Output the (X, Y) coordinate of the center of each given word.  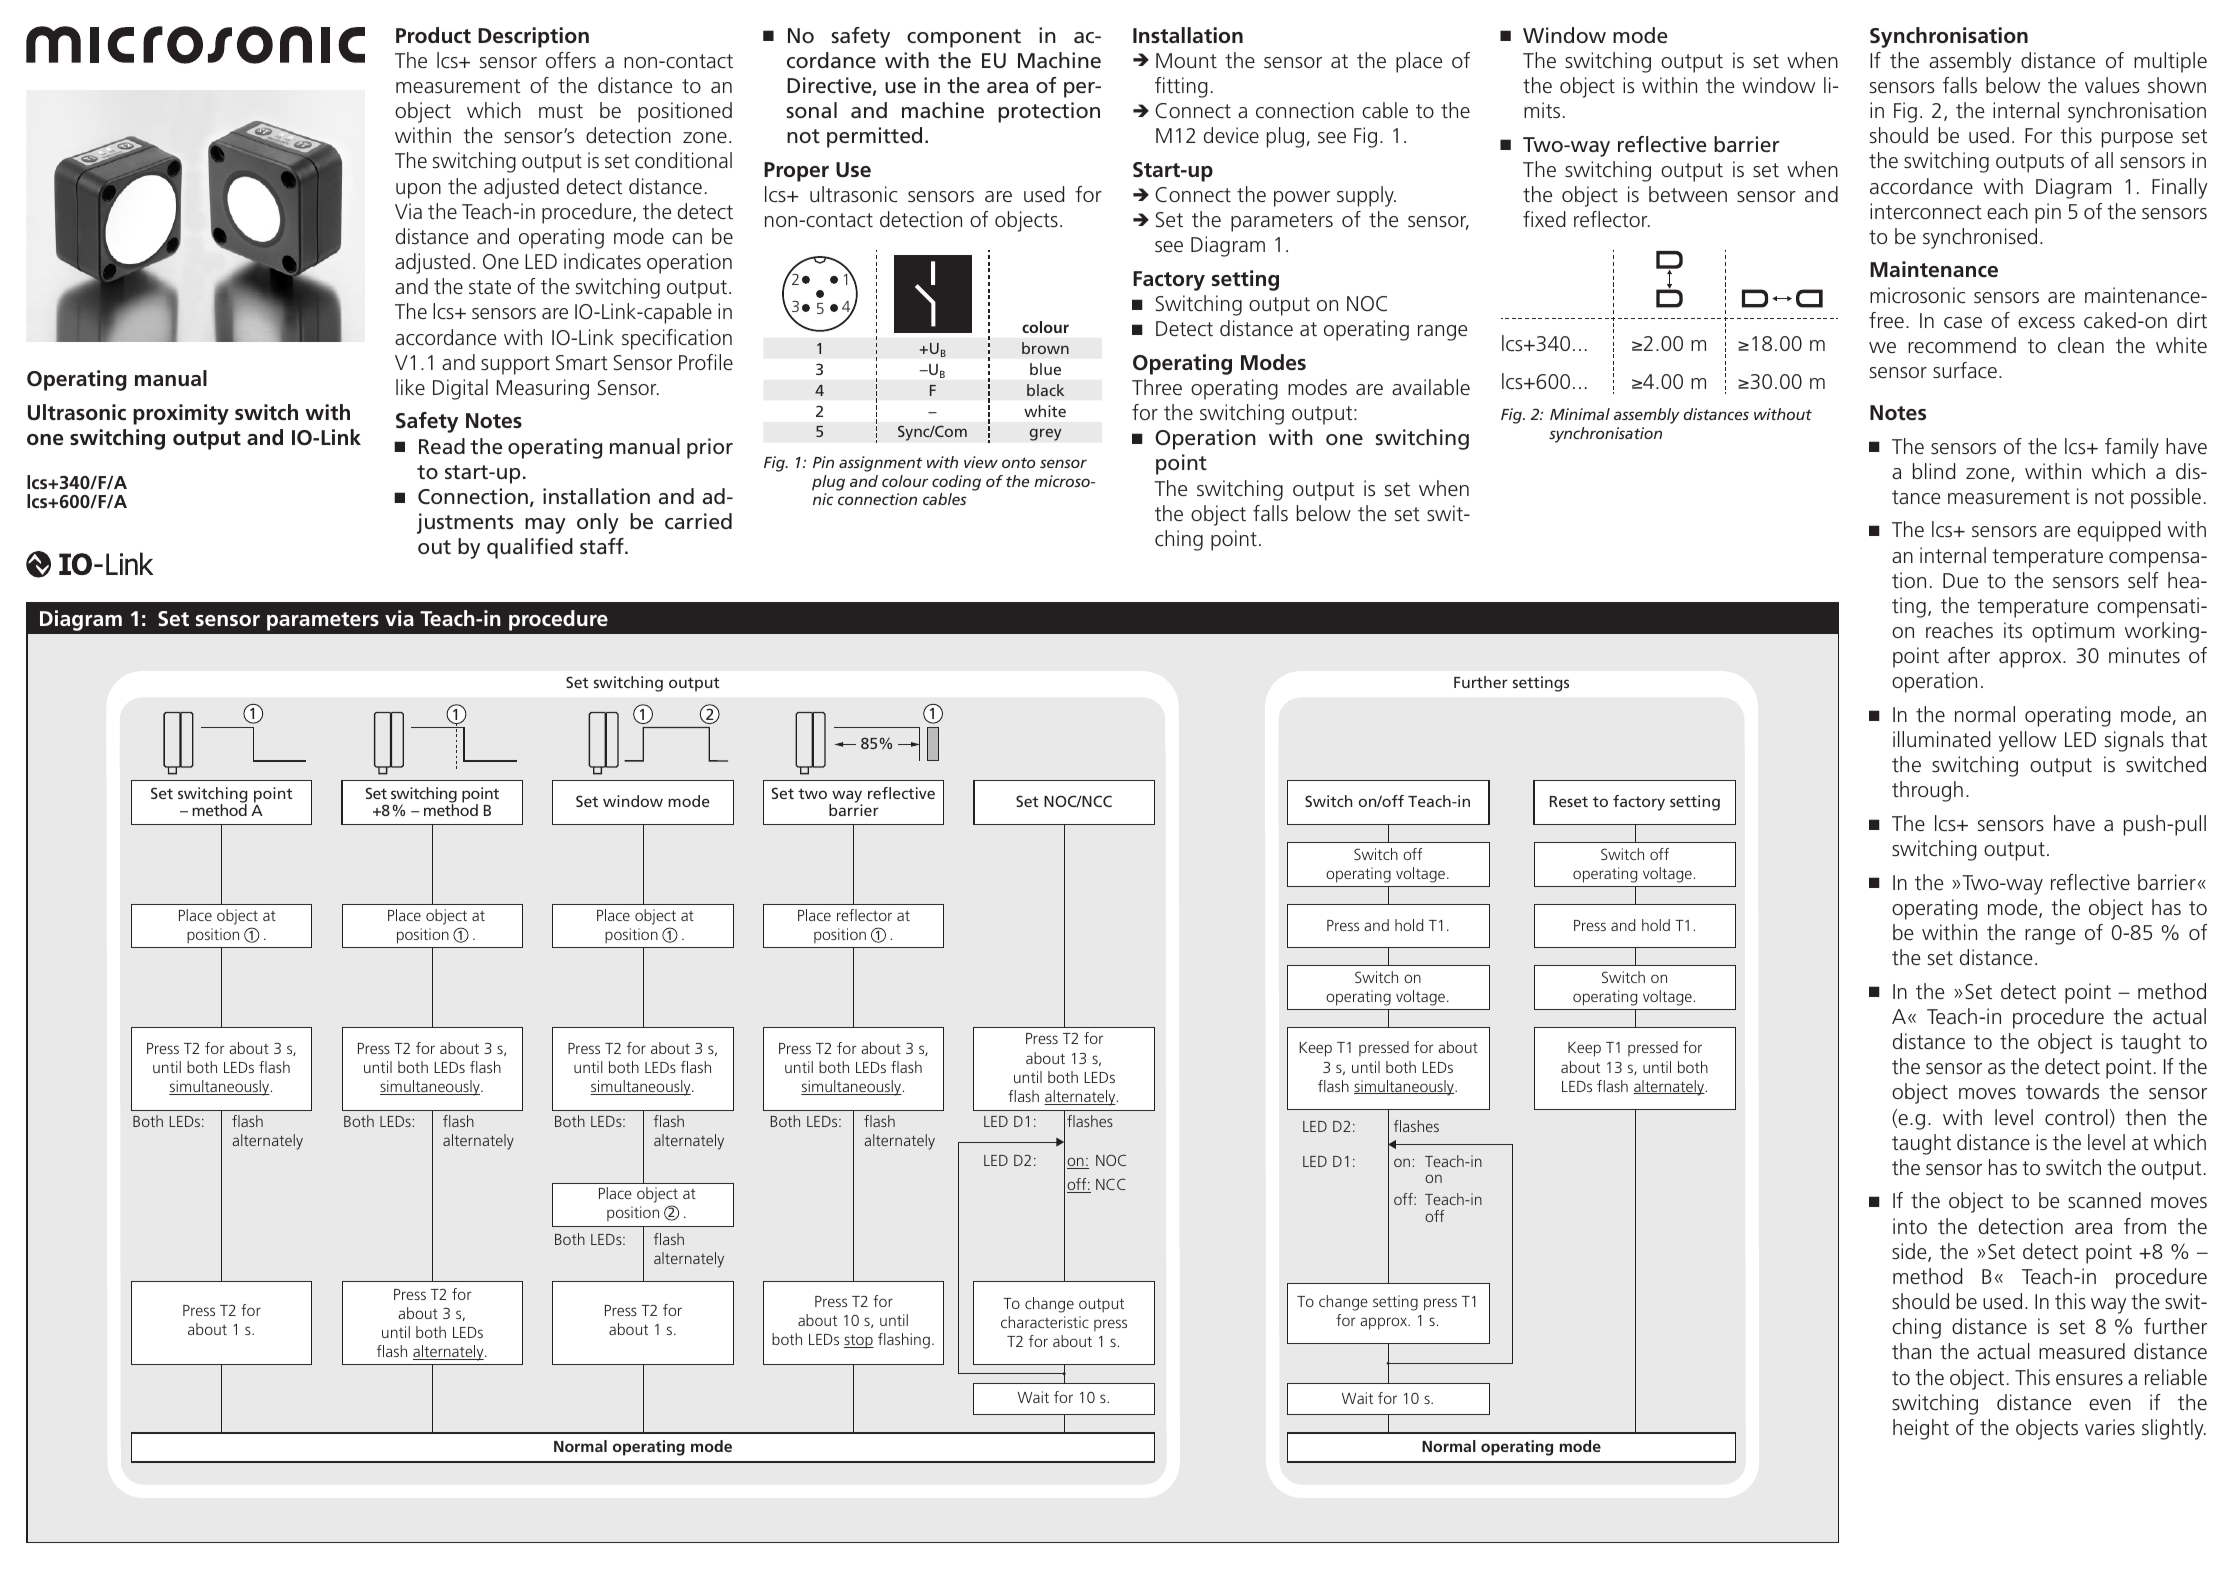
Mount (1186, 60)
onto (1018, 462)
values (2112, 85)
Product (433, 35)
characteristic (1045, 1322)
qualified (530, 548)
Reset (1569, 801)
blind (1934, 471)
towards (2062, 1091)
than (1911, 1351)
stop (859, 1342)
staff (603, 546)
